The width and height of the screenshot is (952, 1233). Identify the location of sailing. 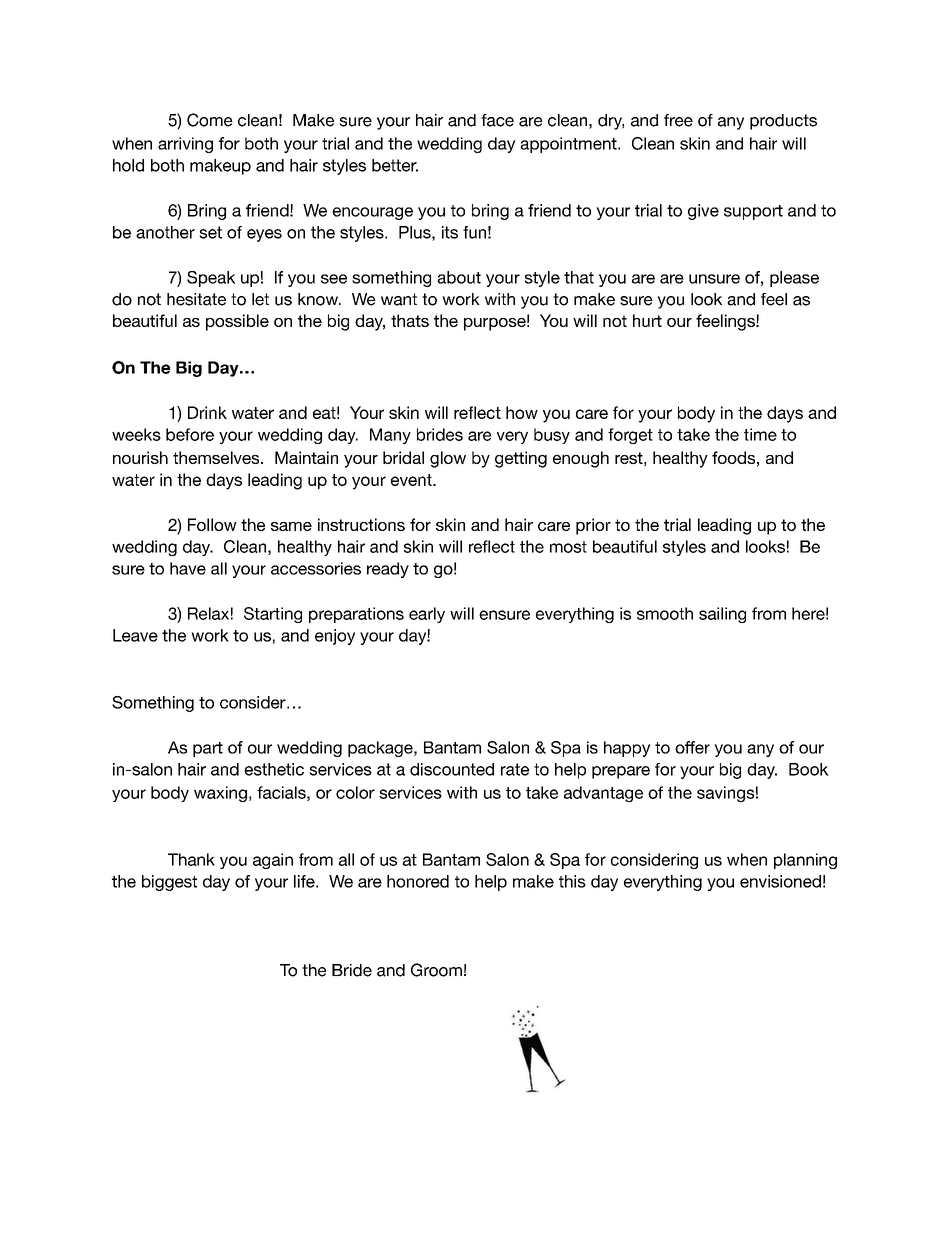
(722, 615).
